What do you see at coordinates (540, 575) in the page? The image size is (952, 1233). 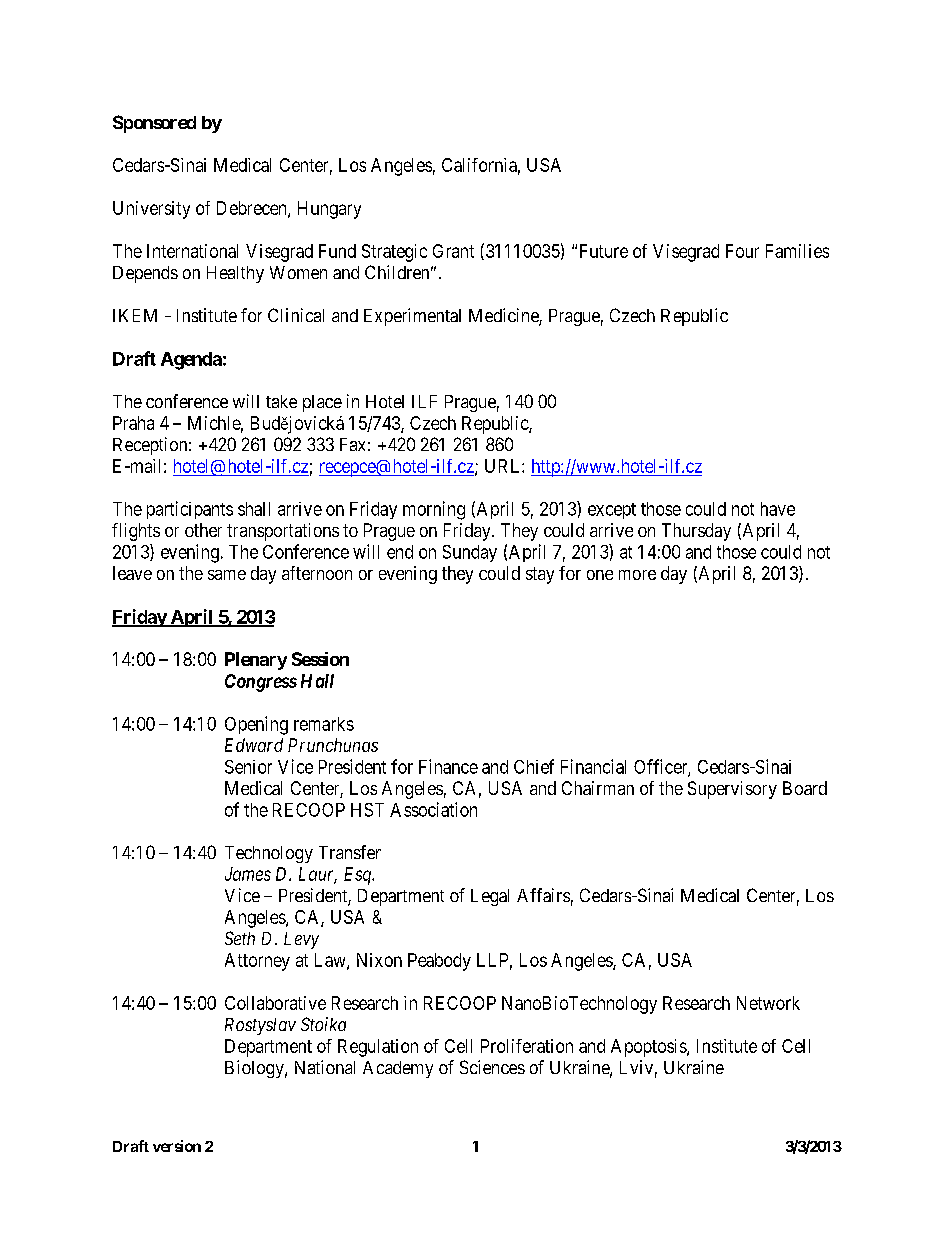 I see `stay` at bounding box center [540, 575].
